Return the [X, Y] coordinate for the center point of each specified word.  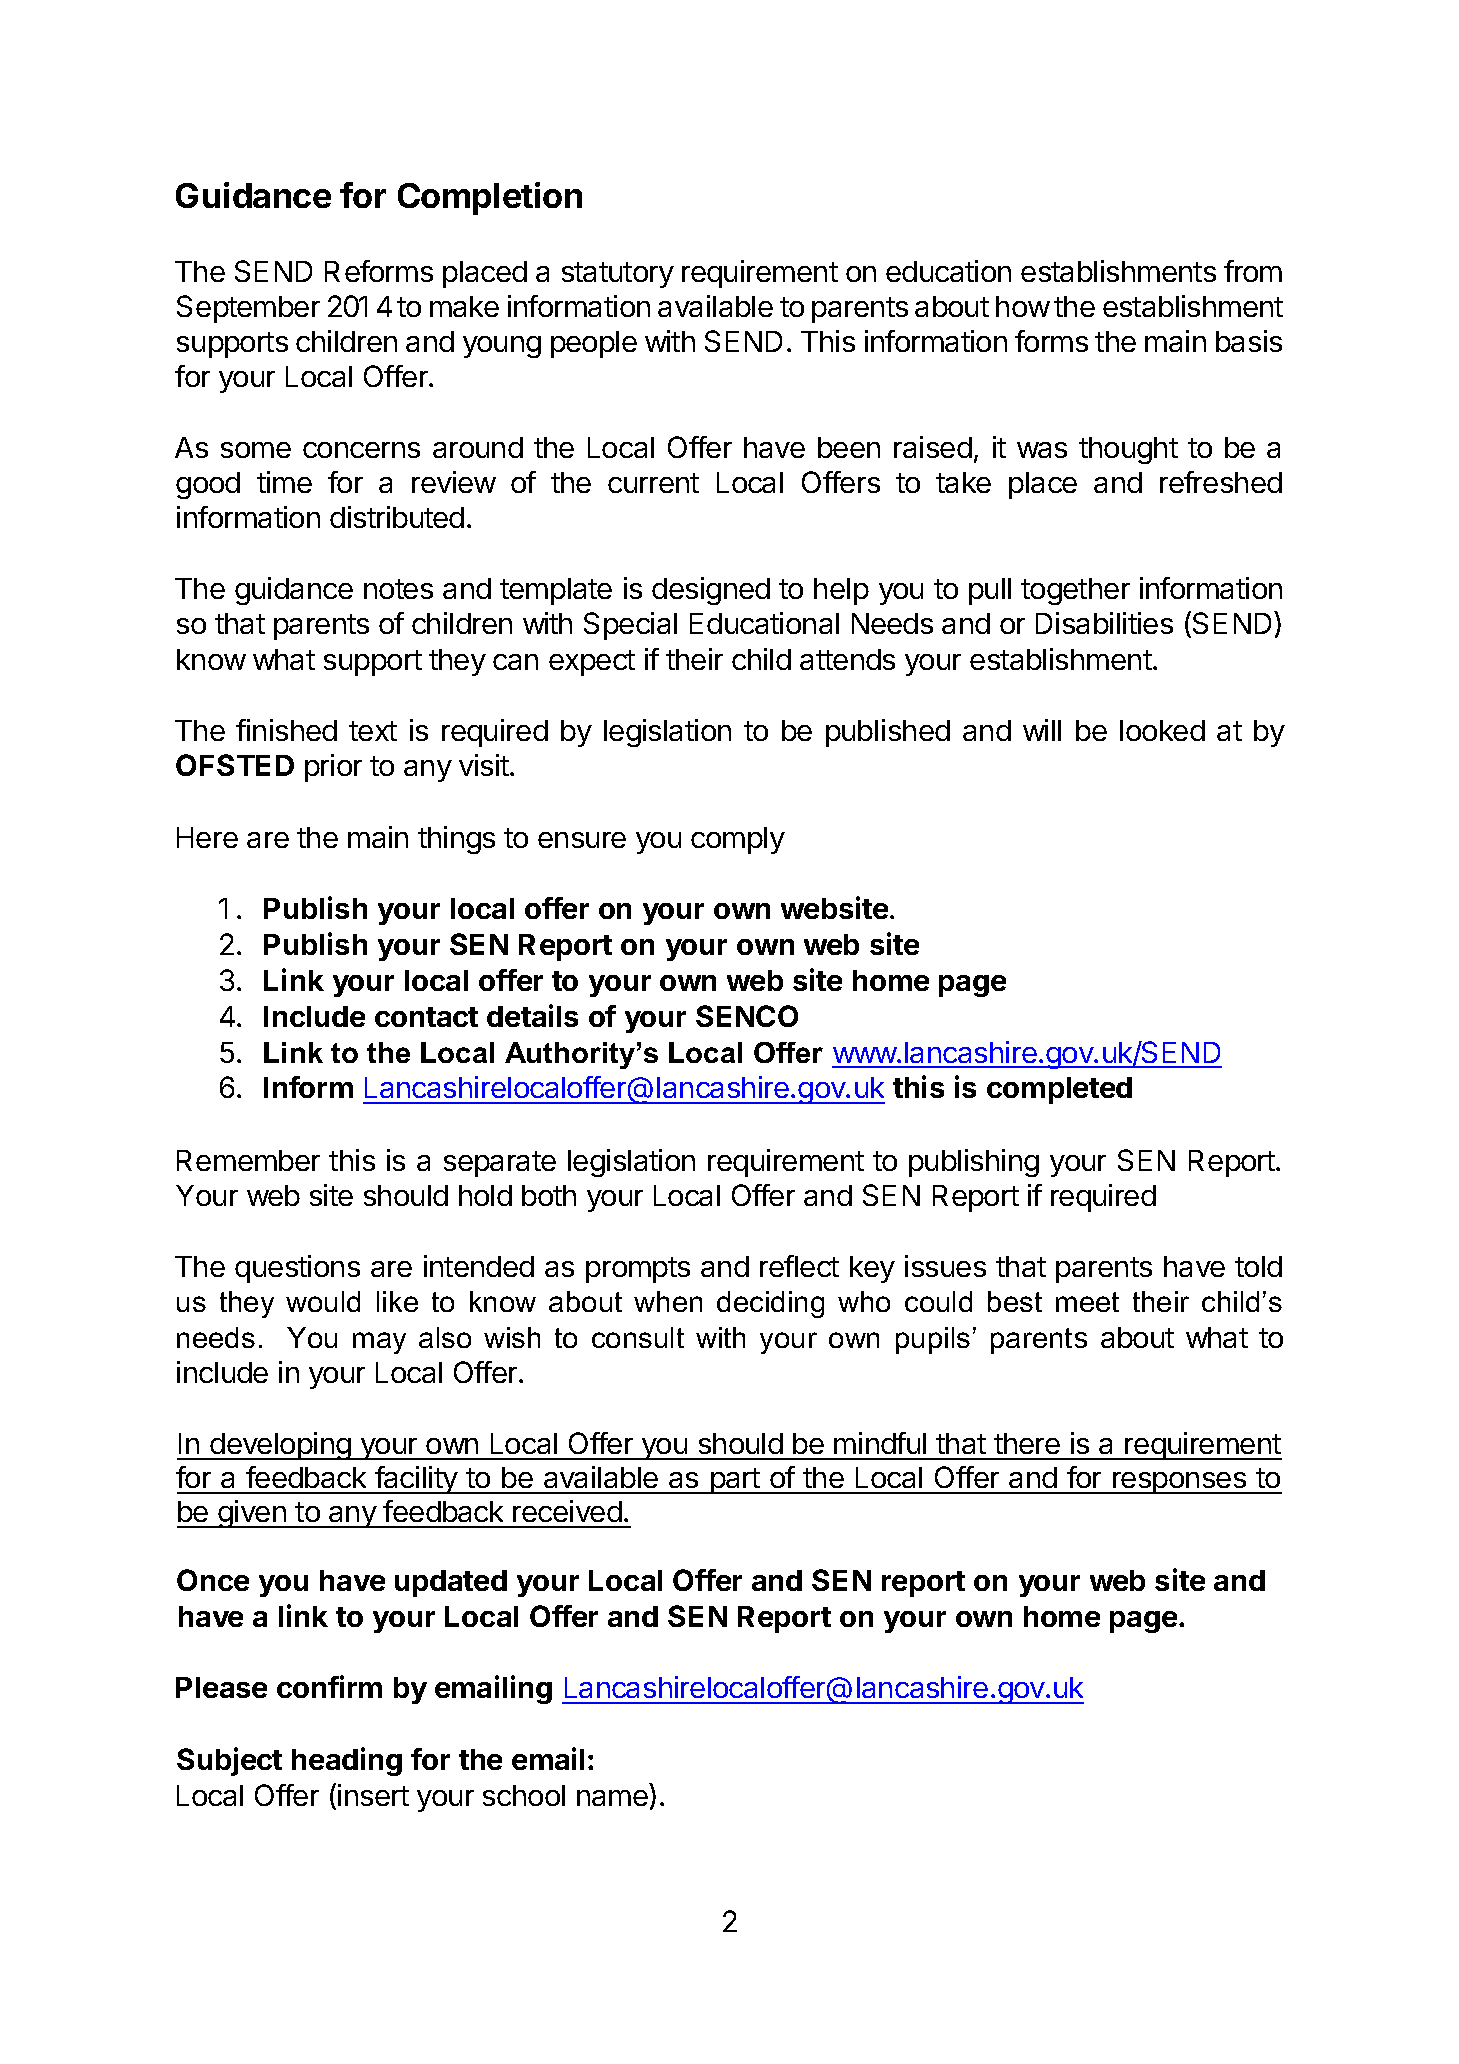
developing [280, 1446]
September [248, 309]
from [1253, 271]
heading [347, 1761]
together [1075, 591]
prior [333, 768]
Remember [248, 1160]
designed [711, 591]
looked [1162, 730]
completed [1059, 1090]
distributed [397, 517]
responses [1179, 1483]
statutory [618, 275]
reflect [799, 1266]
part [735, 1481]
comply [738, 840]
